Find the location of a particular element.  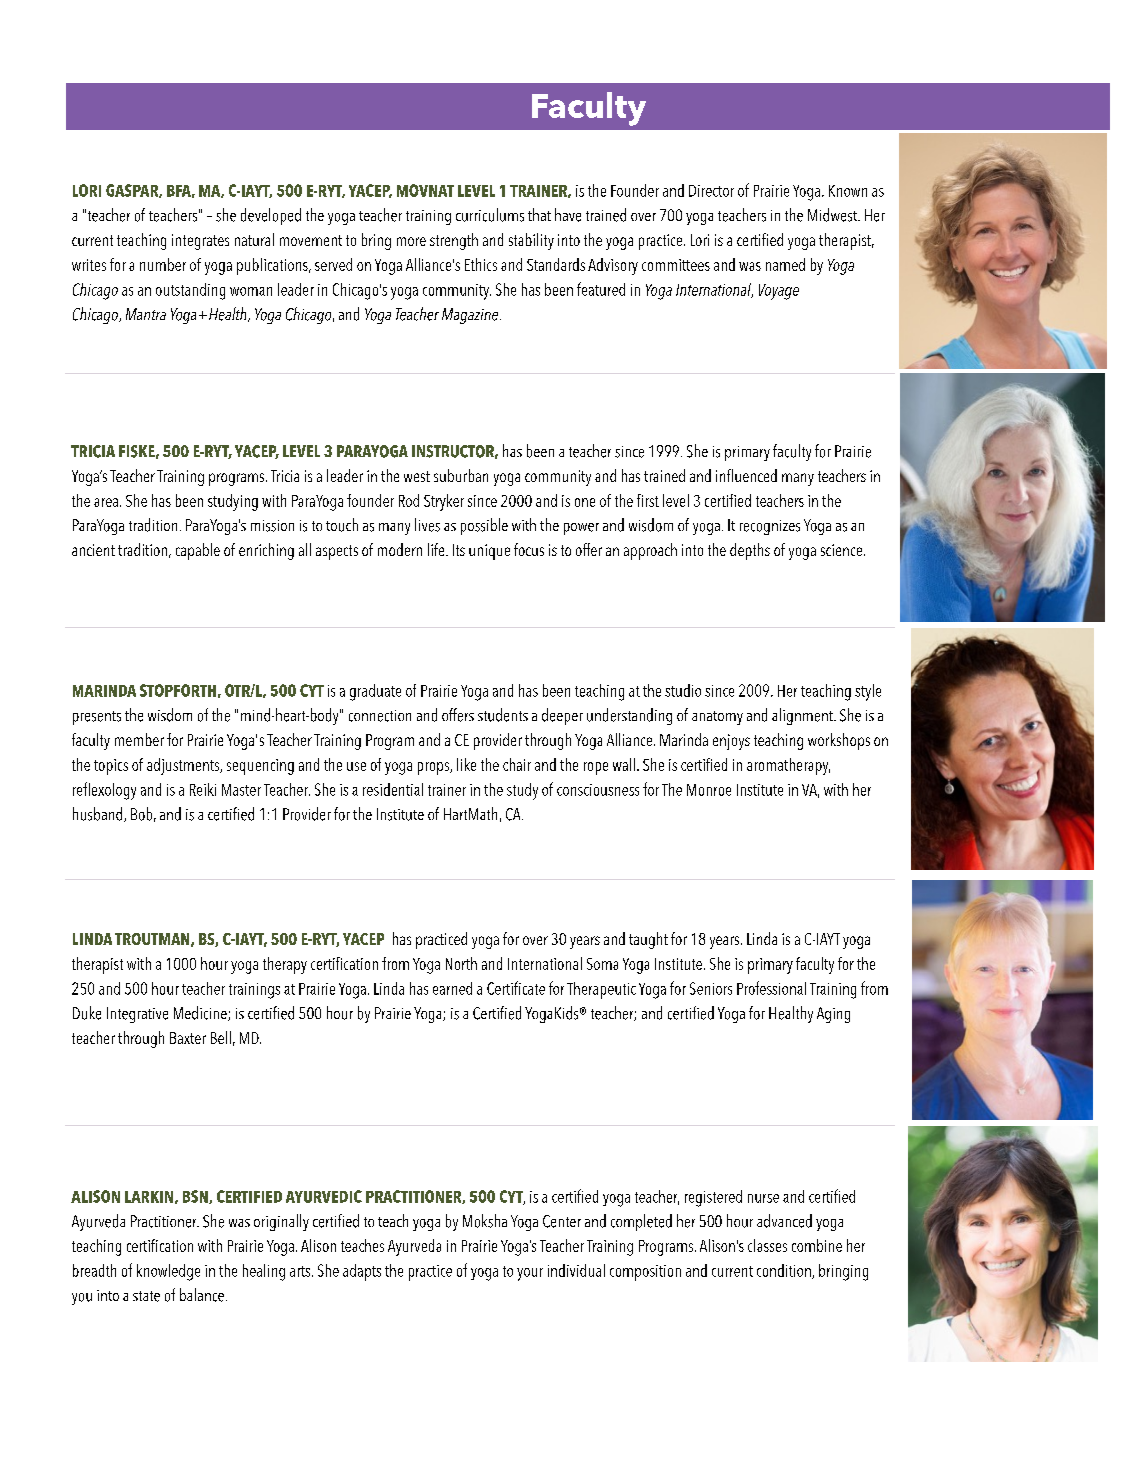

named is located at coordinates (785, 264).
